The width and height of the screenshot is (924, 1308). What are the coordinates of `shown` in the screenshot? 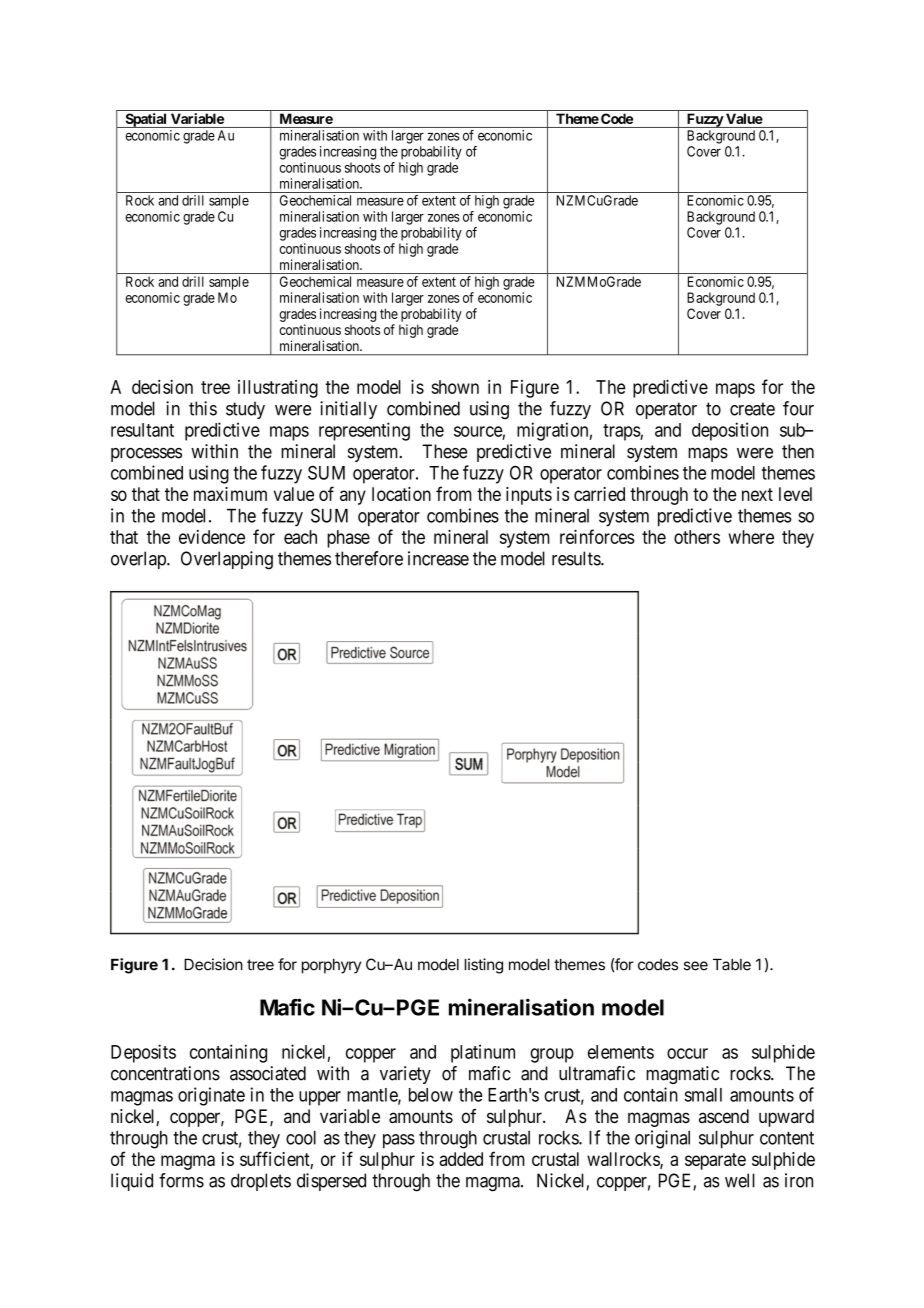 It's located at (455, 387).
